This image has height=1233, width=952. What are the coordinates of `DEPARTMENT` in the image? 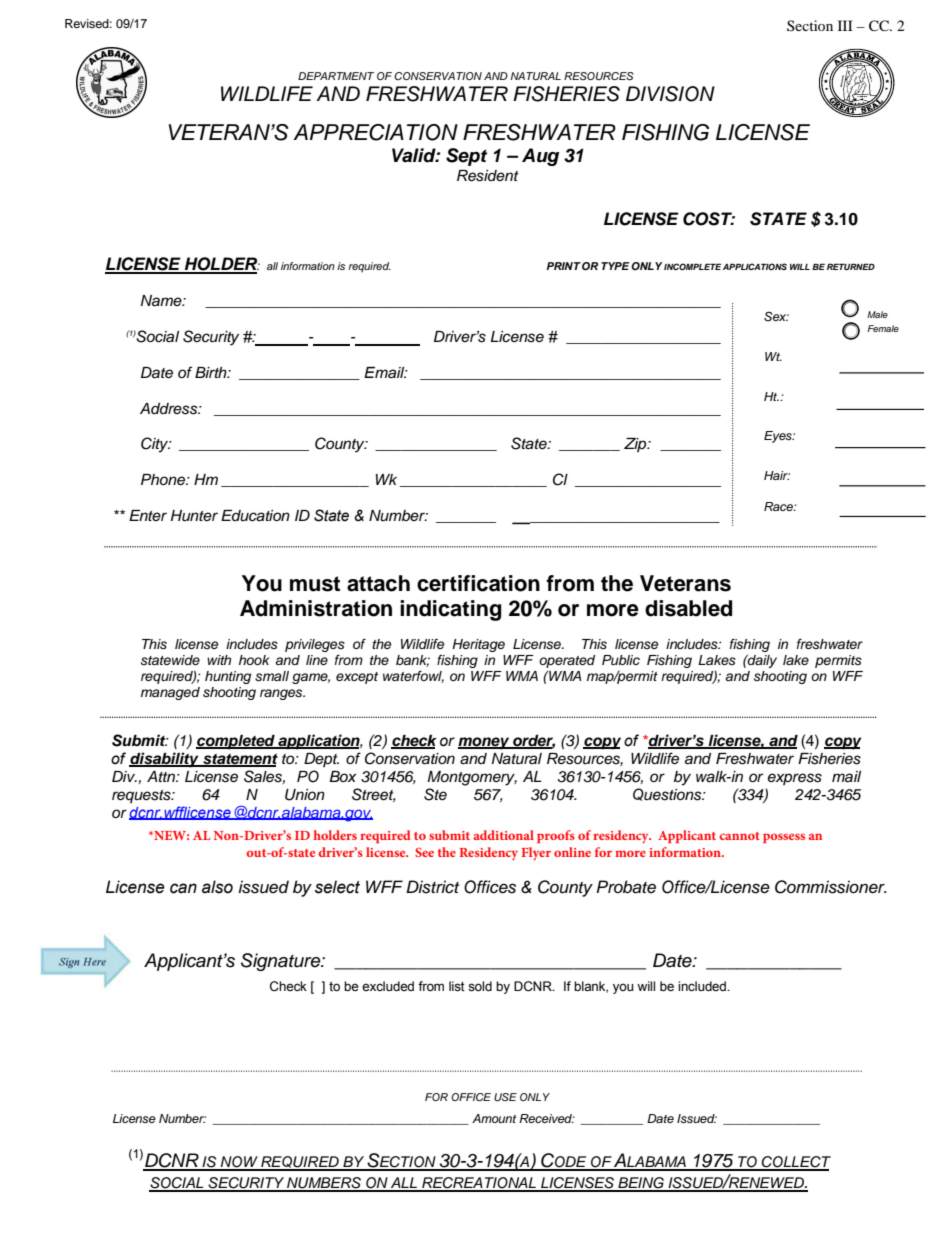 It's located at (336, 76).
